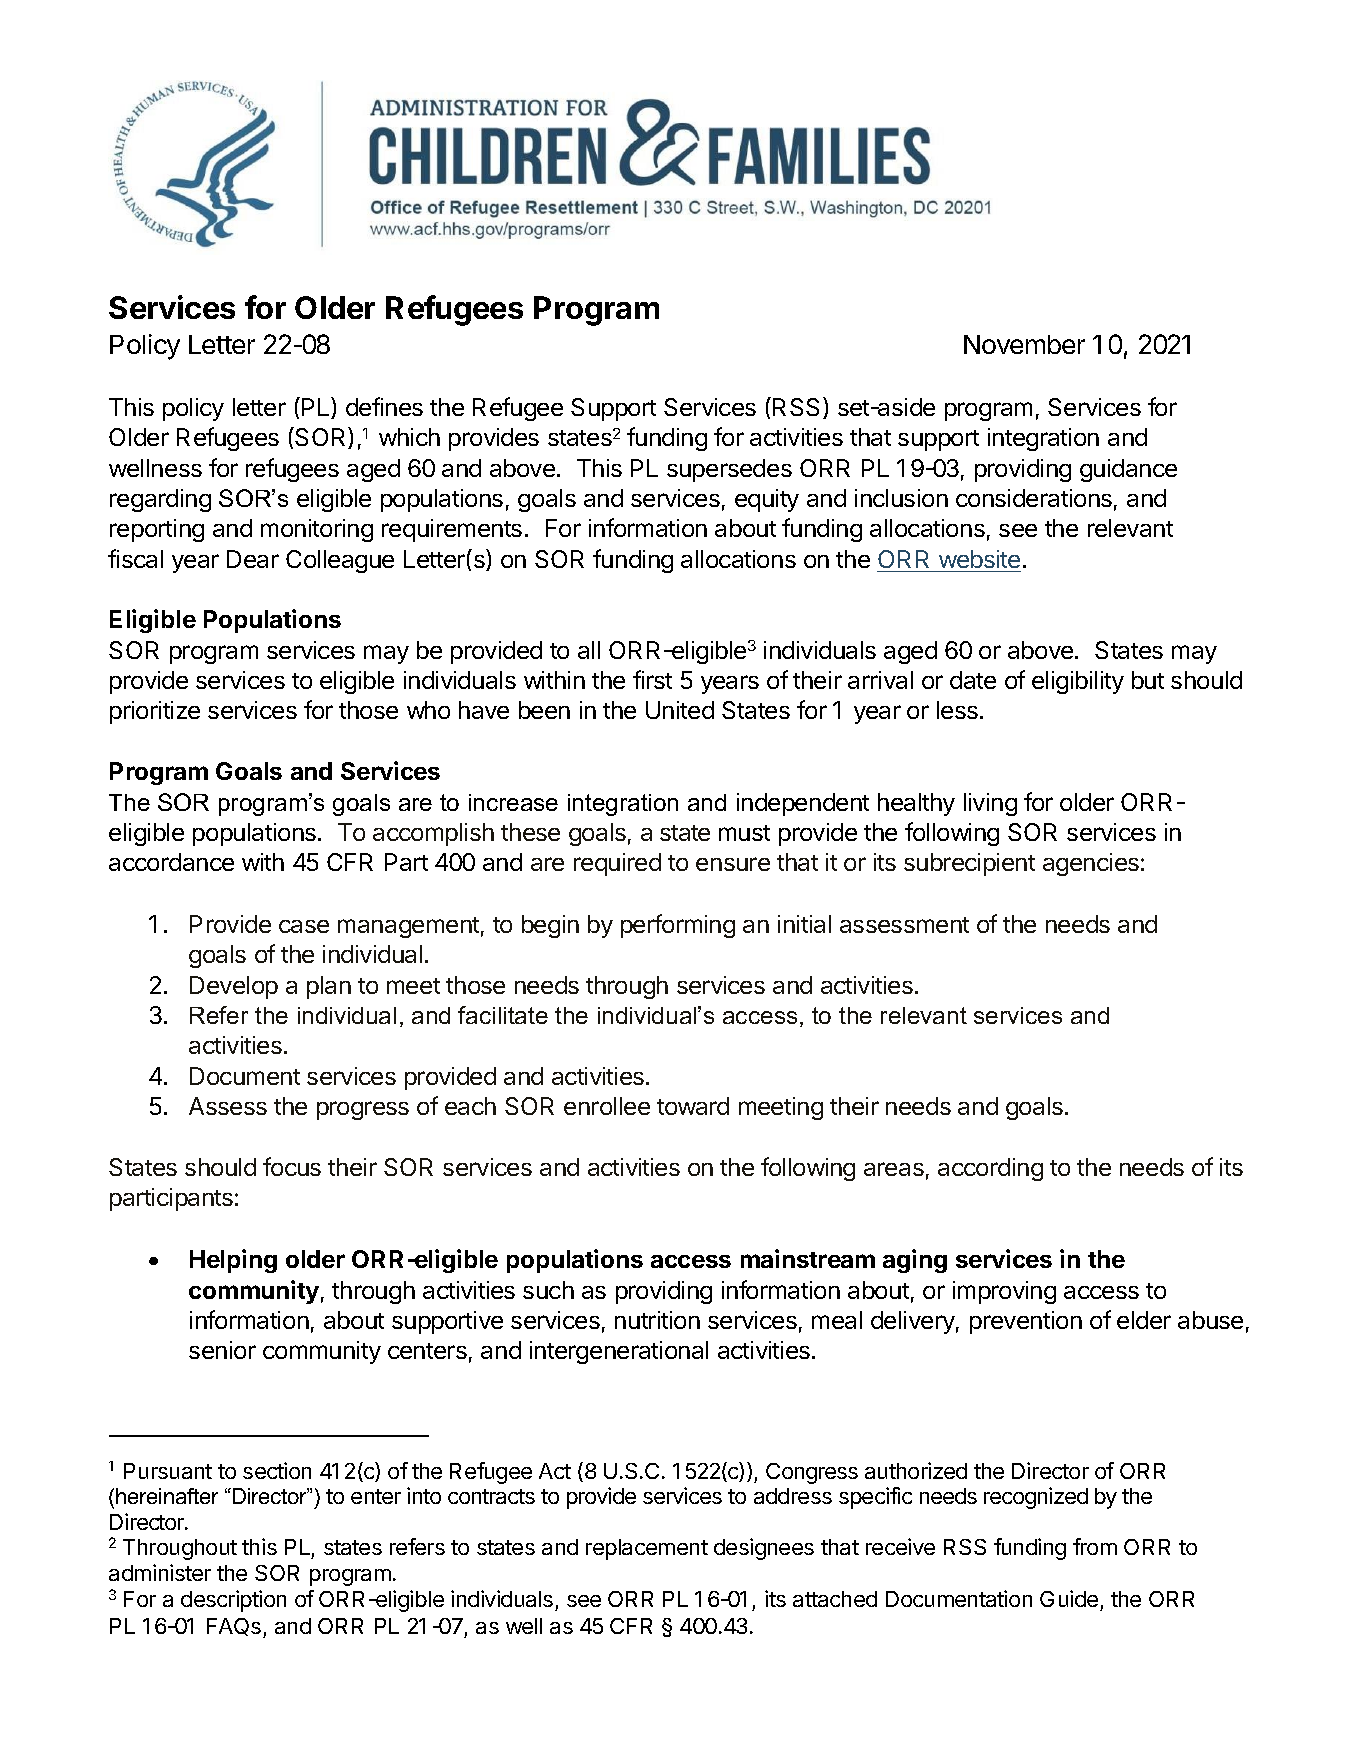 The height and width of the page is (1760, 1360). I want to click on according, so click(990, 1169).
